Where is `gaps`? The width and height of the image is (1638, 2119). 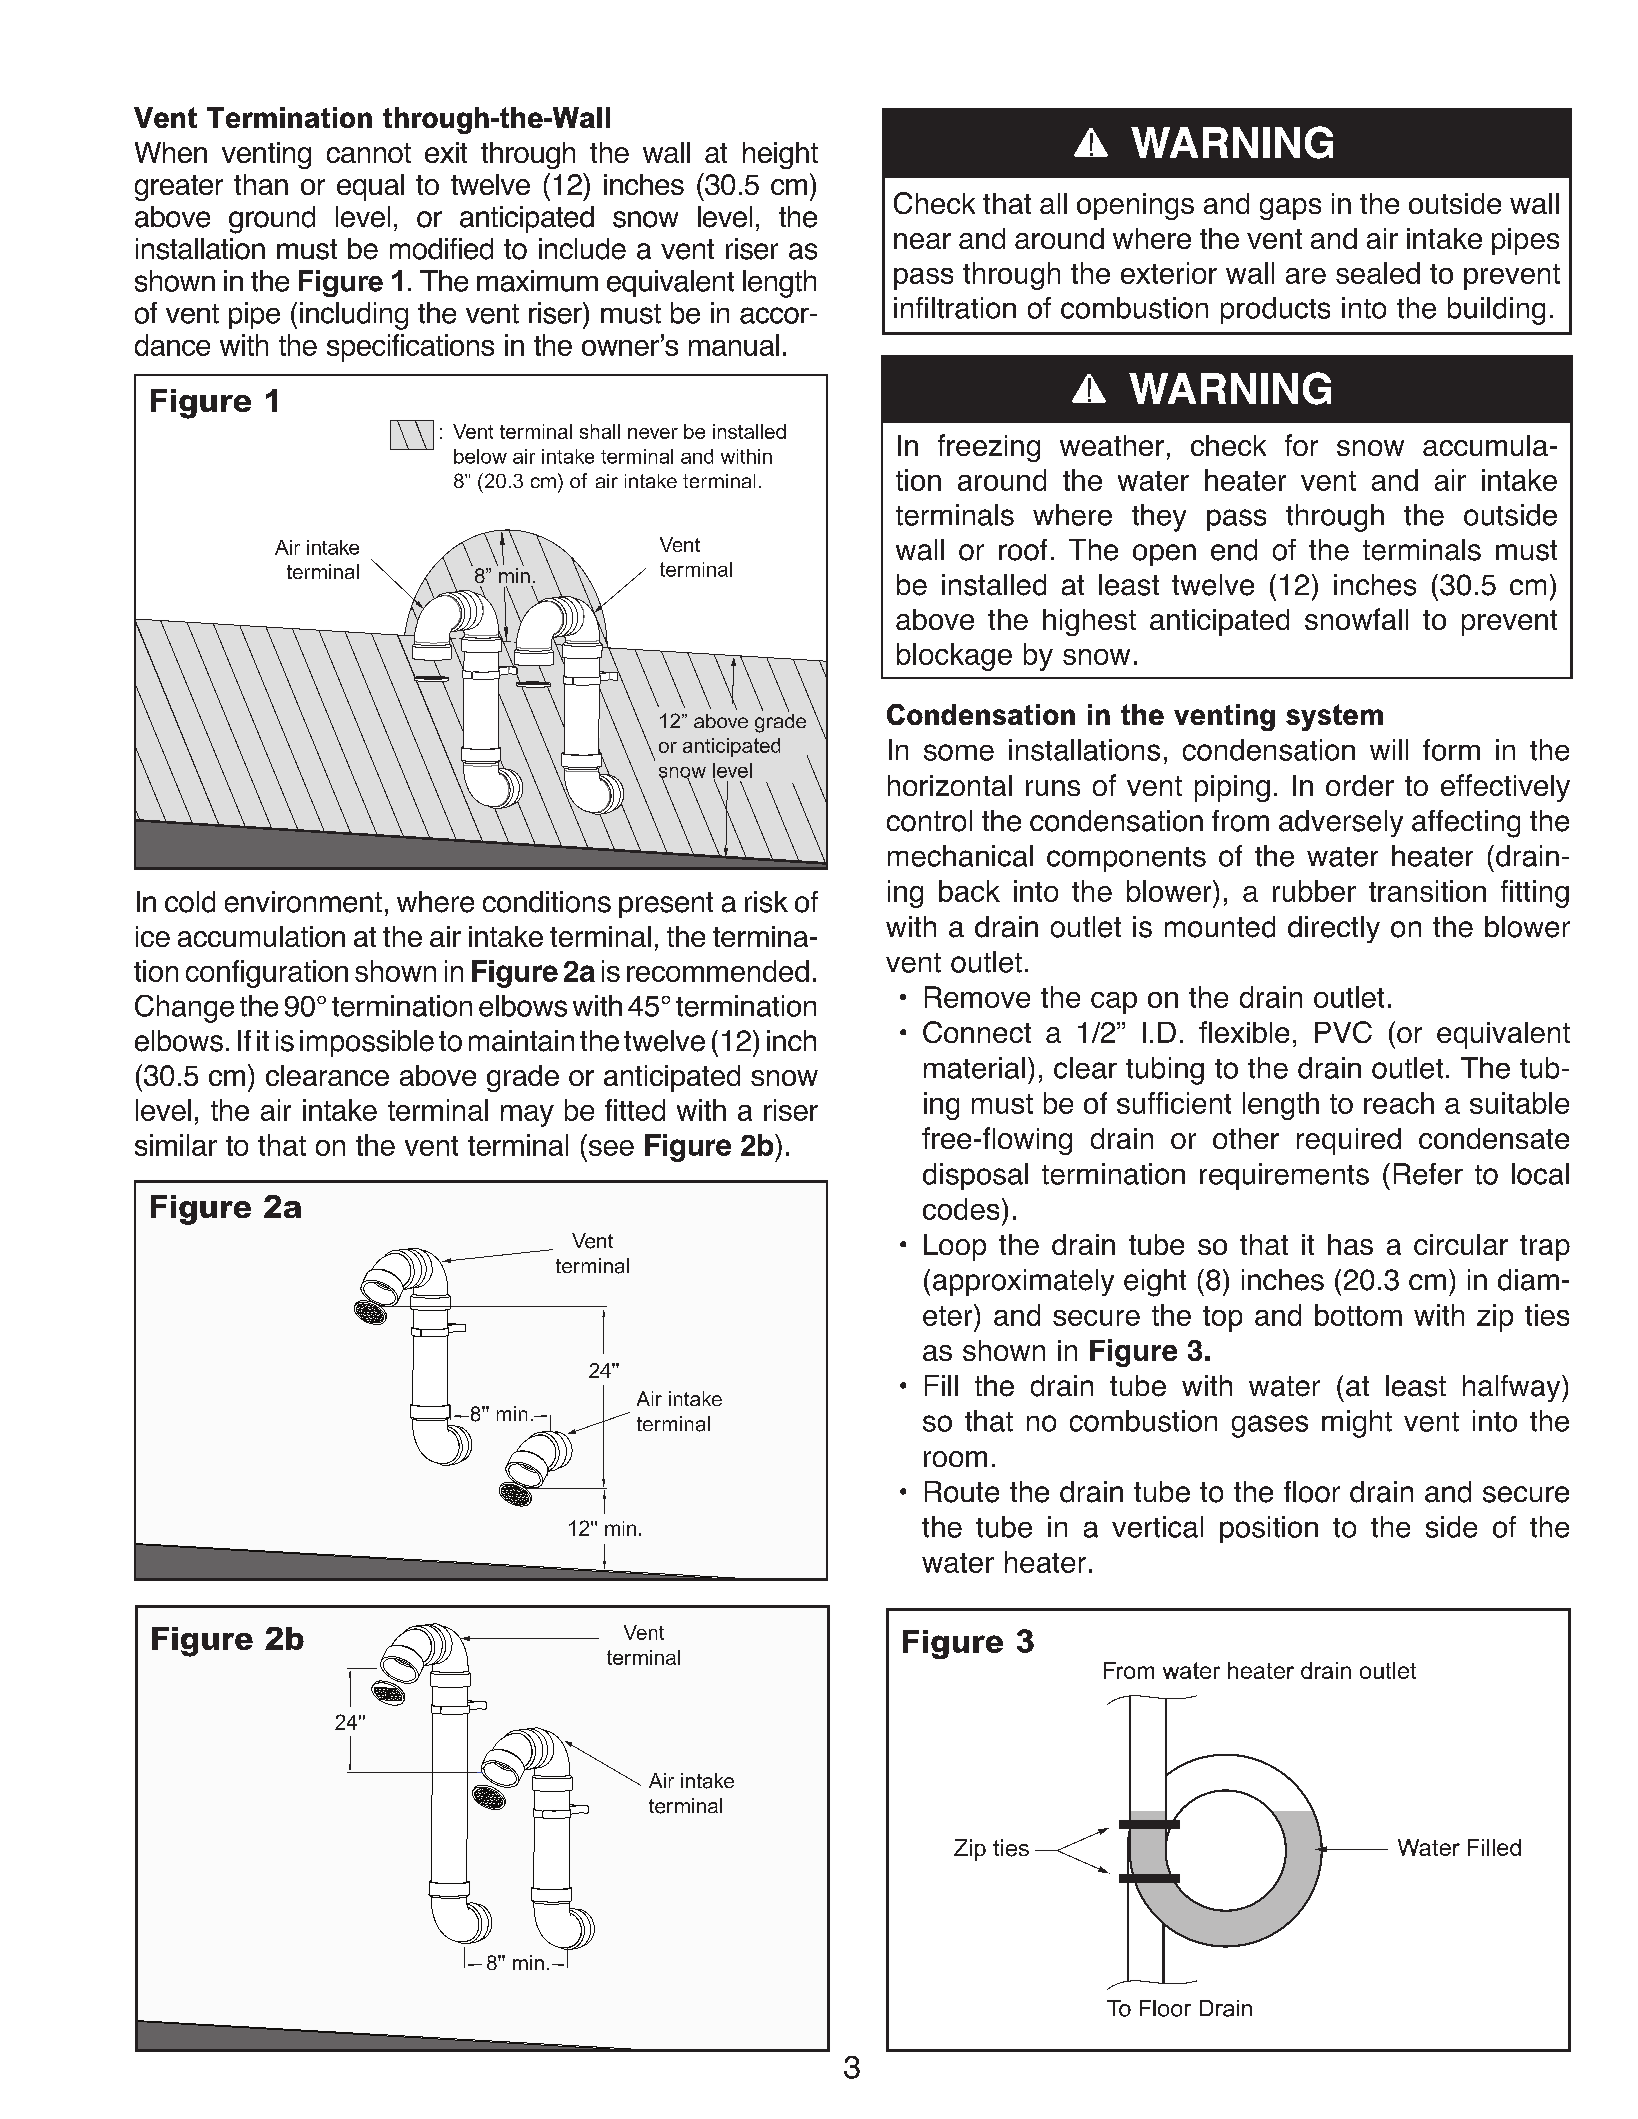
gaps is located at coordinates (1290, 209).
